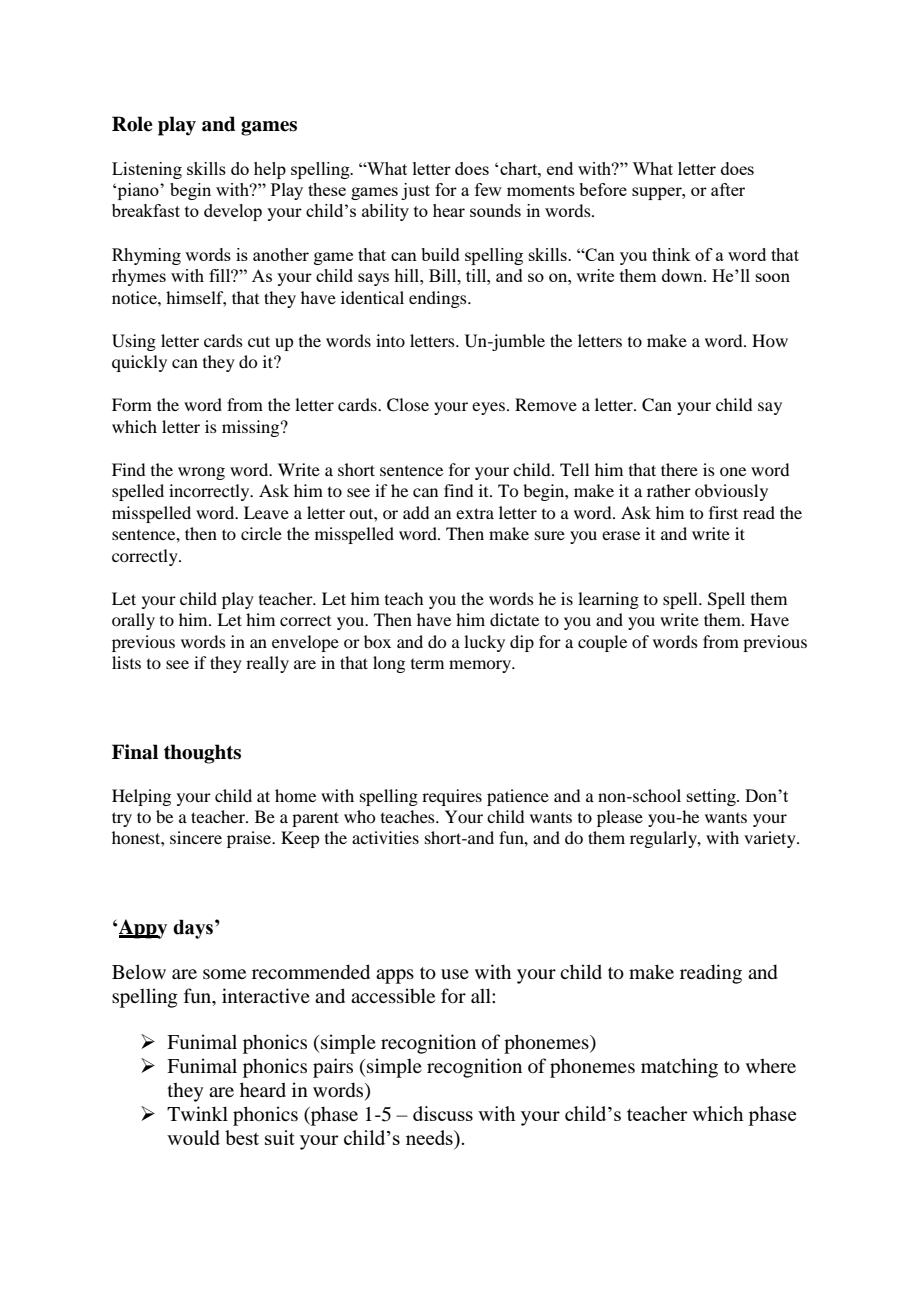 This screenshot has width=924, height=1308. What do you see at coordinates (728, 189) in the screenshot?
I see `after` at bounding box center [728, 189].
